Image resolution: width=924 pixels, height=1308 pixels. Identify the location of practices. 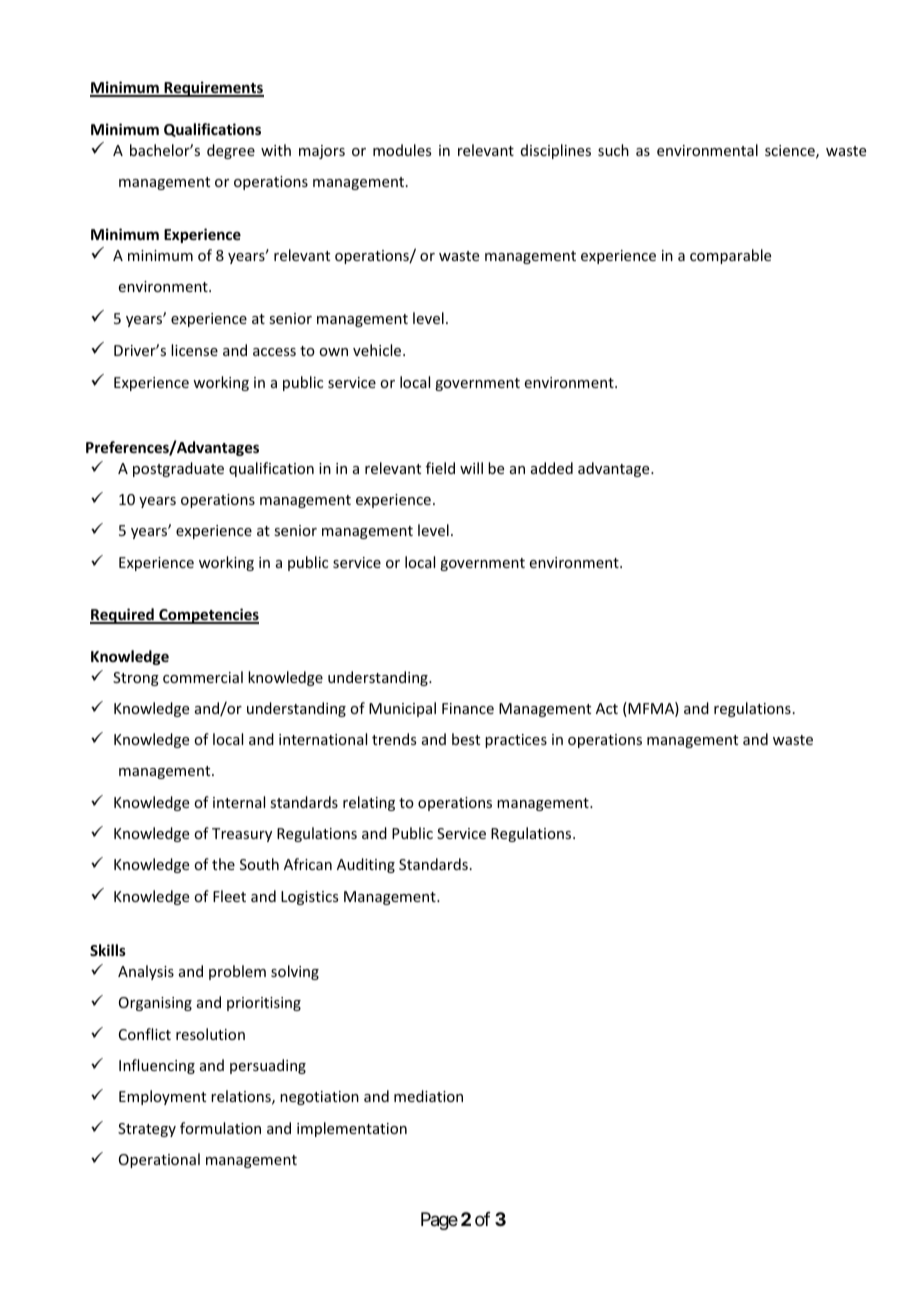
(516, 741).
